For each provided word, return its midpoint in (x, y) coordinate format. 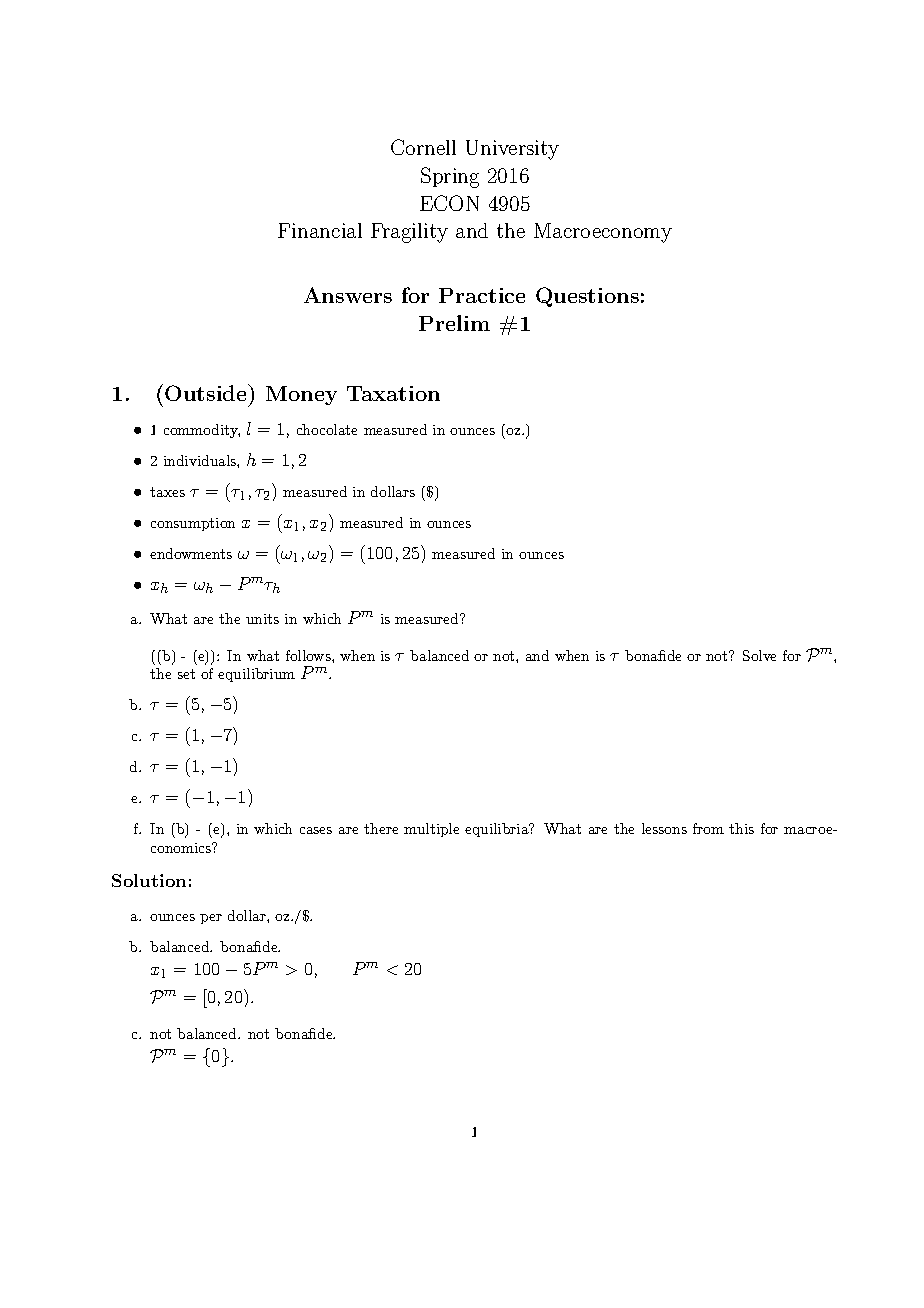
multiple (431, 830)
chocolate (327, 429)
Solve (759, 655)
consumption (193, 524)
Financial (320, 230)
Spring (450, 177)
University (512, 150)
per (211, 919)
